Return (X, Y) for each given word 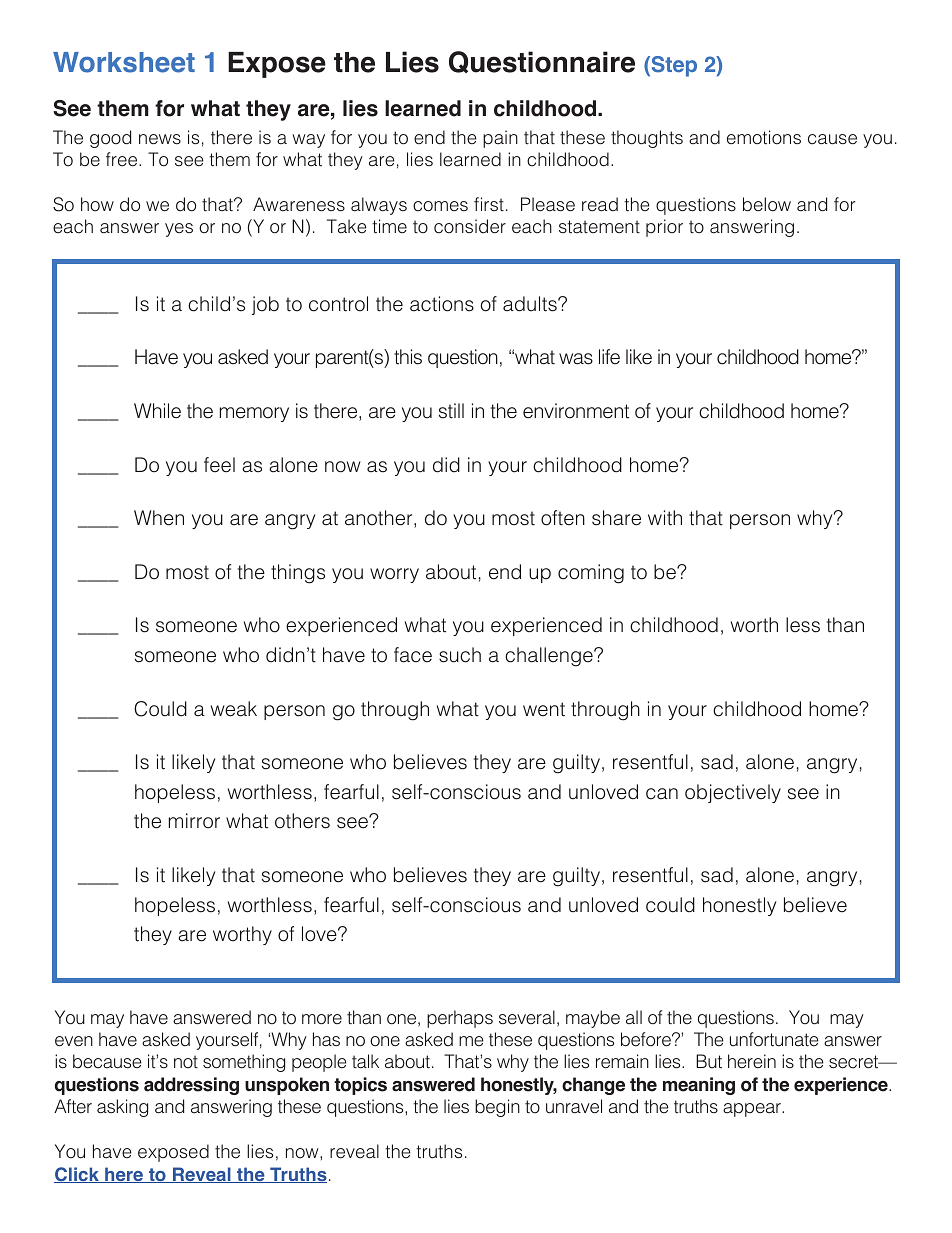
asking (122, 1108)
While (157, 411)
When (159, 518)
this (408, 357)
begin (497, 1108)
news (160, 139)
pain (500, 139)
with (665, 518)
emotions (764, 137)
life (609, 357)
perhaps (460, 1019)
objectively (733, 793)
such (460, 655)
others (302, 821)
